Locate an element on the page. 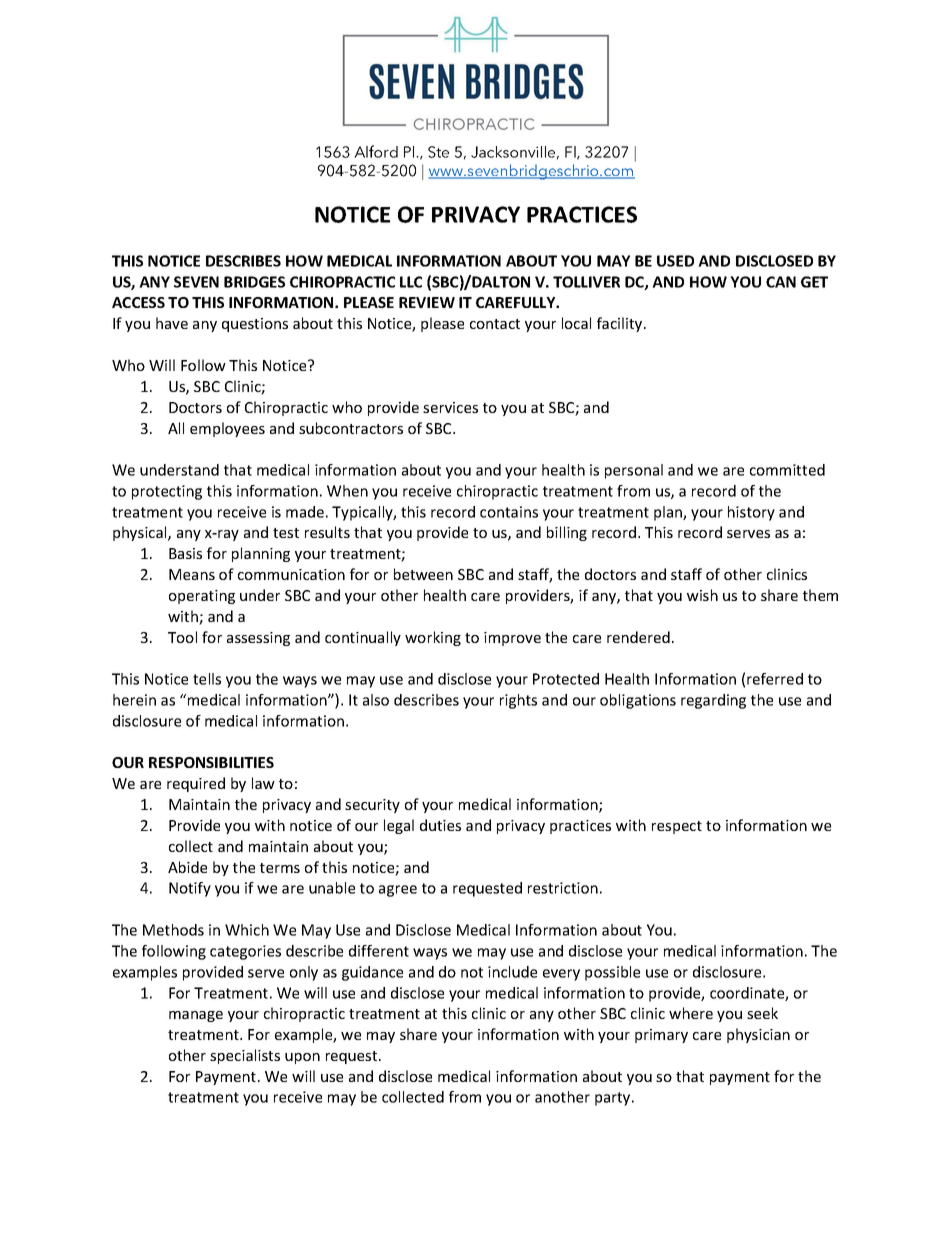 This document has height=1233, width=952. rights is located at coordinates (518, 701).
